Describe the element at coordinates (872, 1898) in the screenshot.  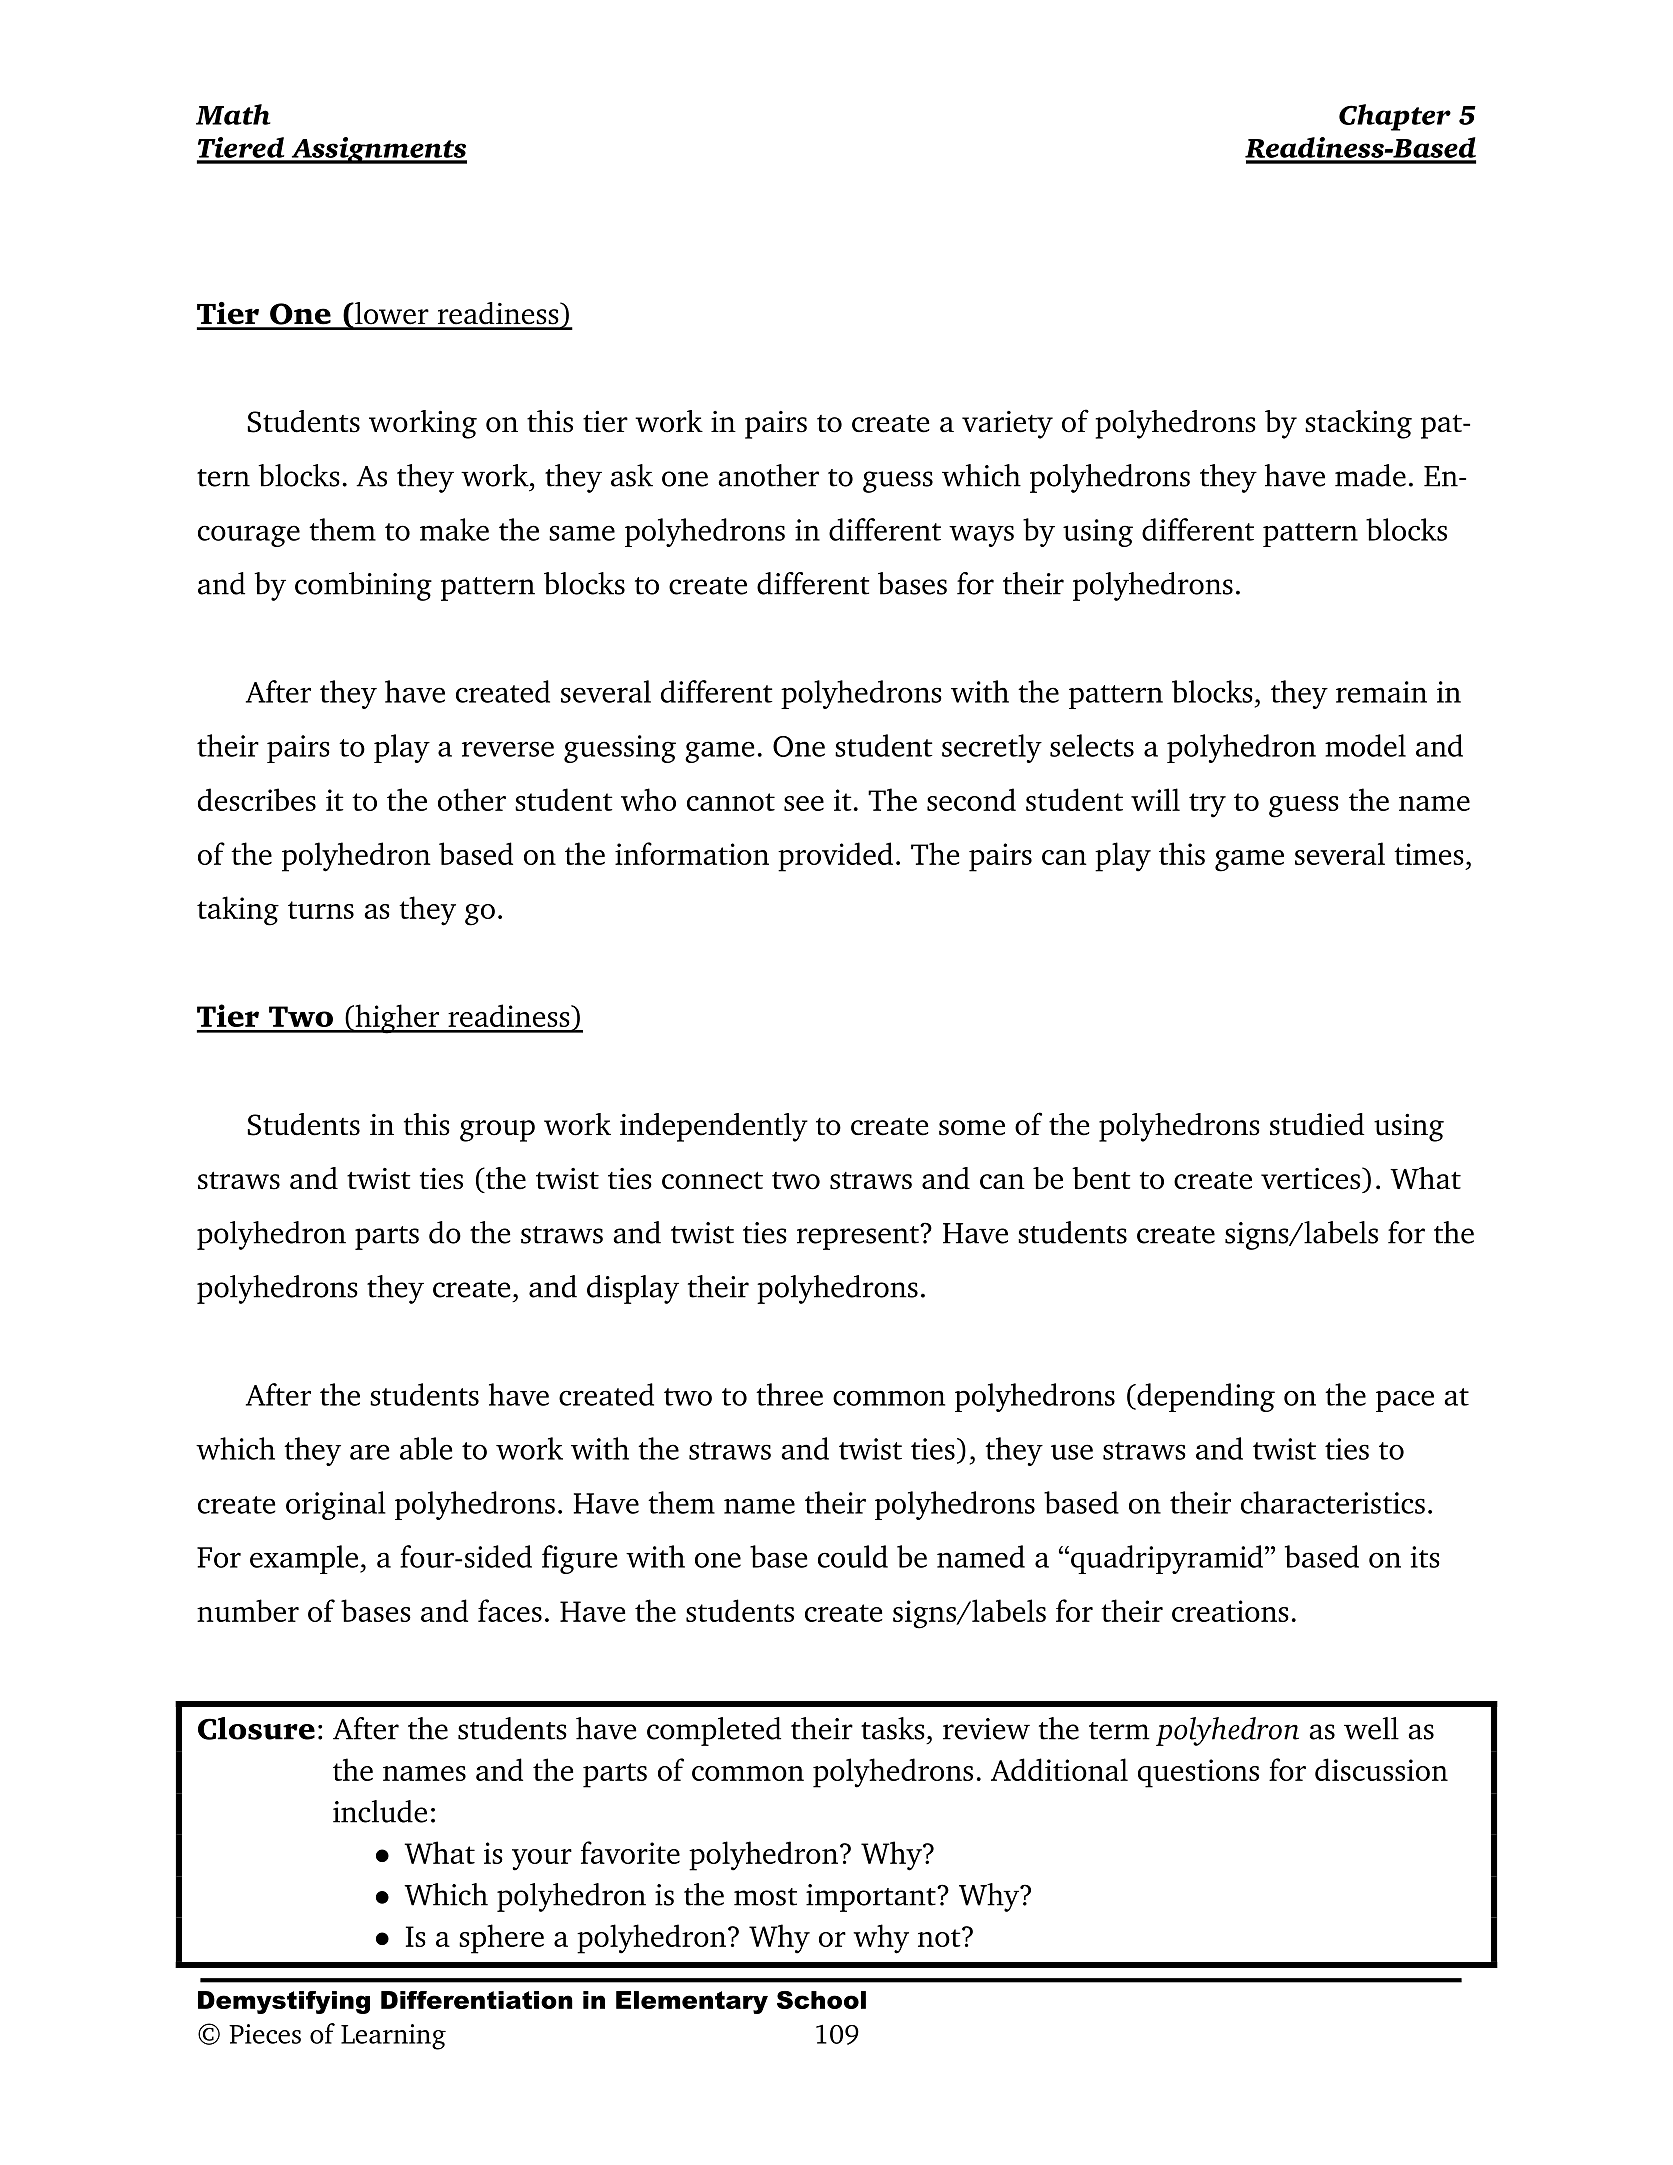
I see `important` at that location.
